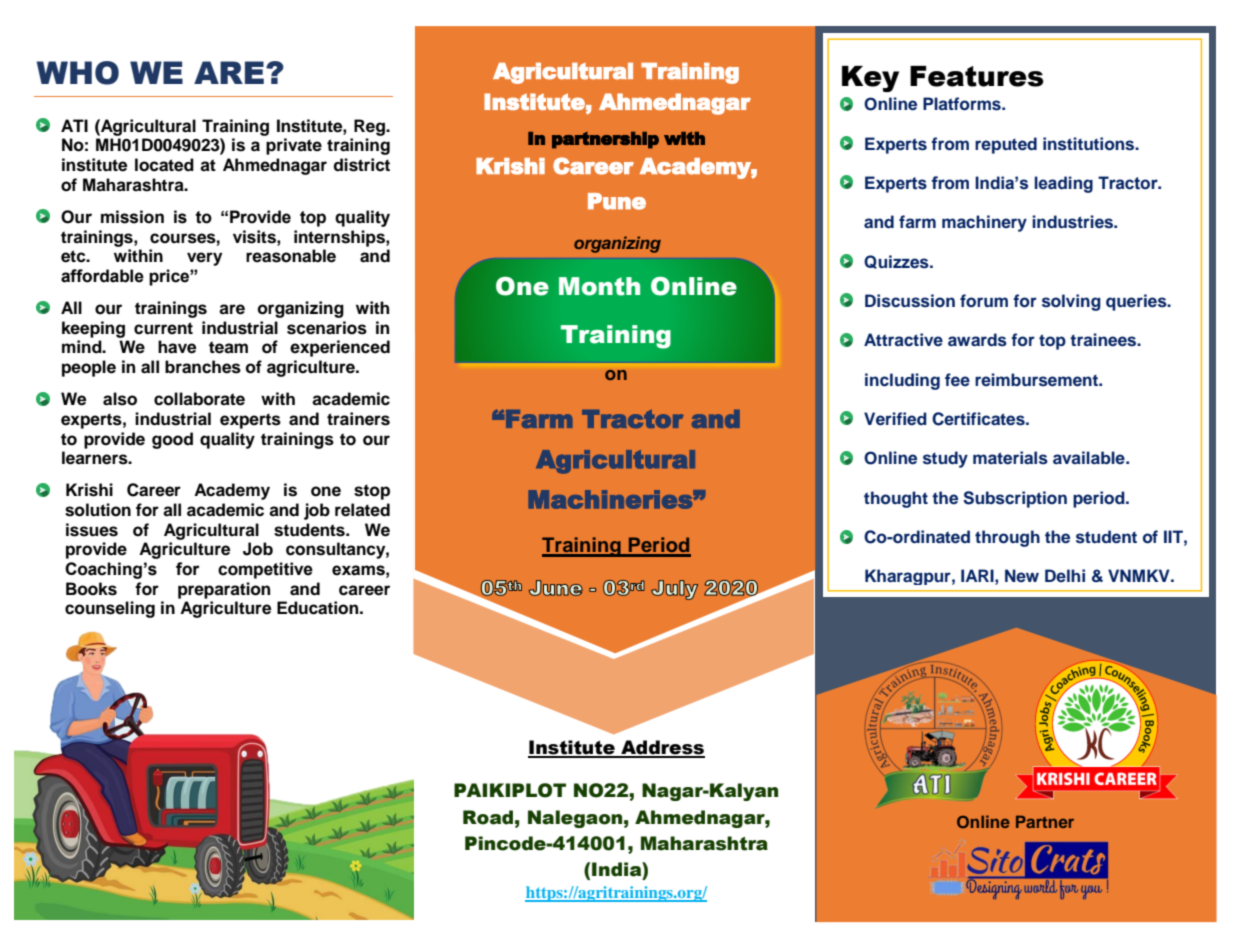 The image size is (1233, 952). Describe the element at coordinates (599, 286) in the page. I see `Month` at that location.
